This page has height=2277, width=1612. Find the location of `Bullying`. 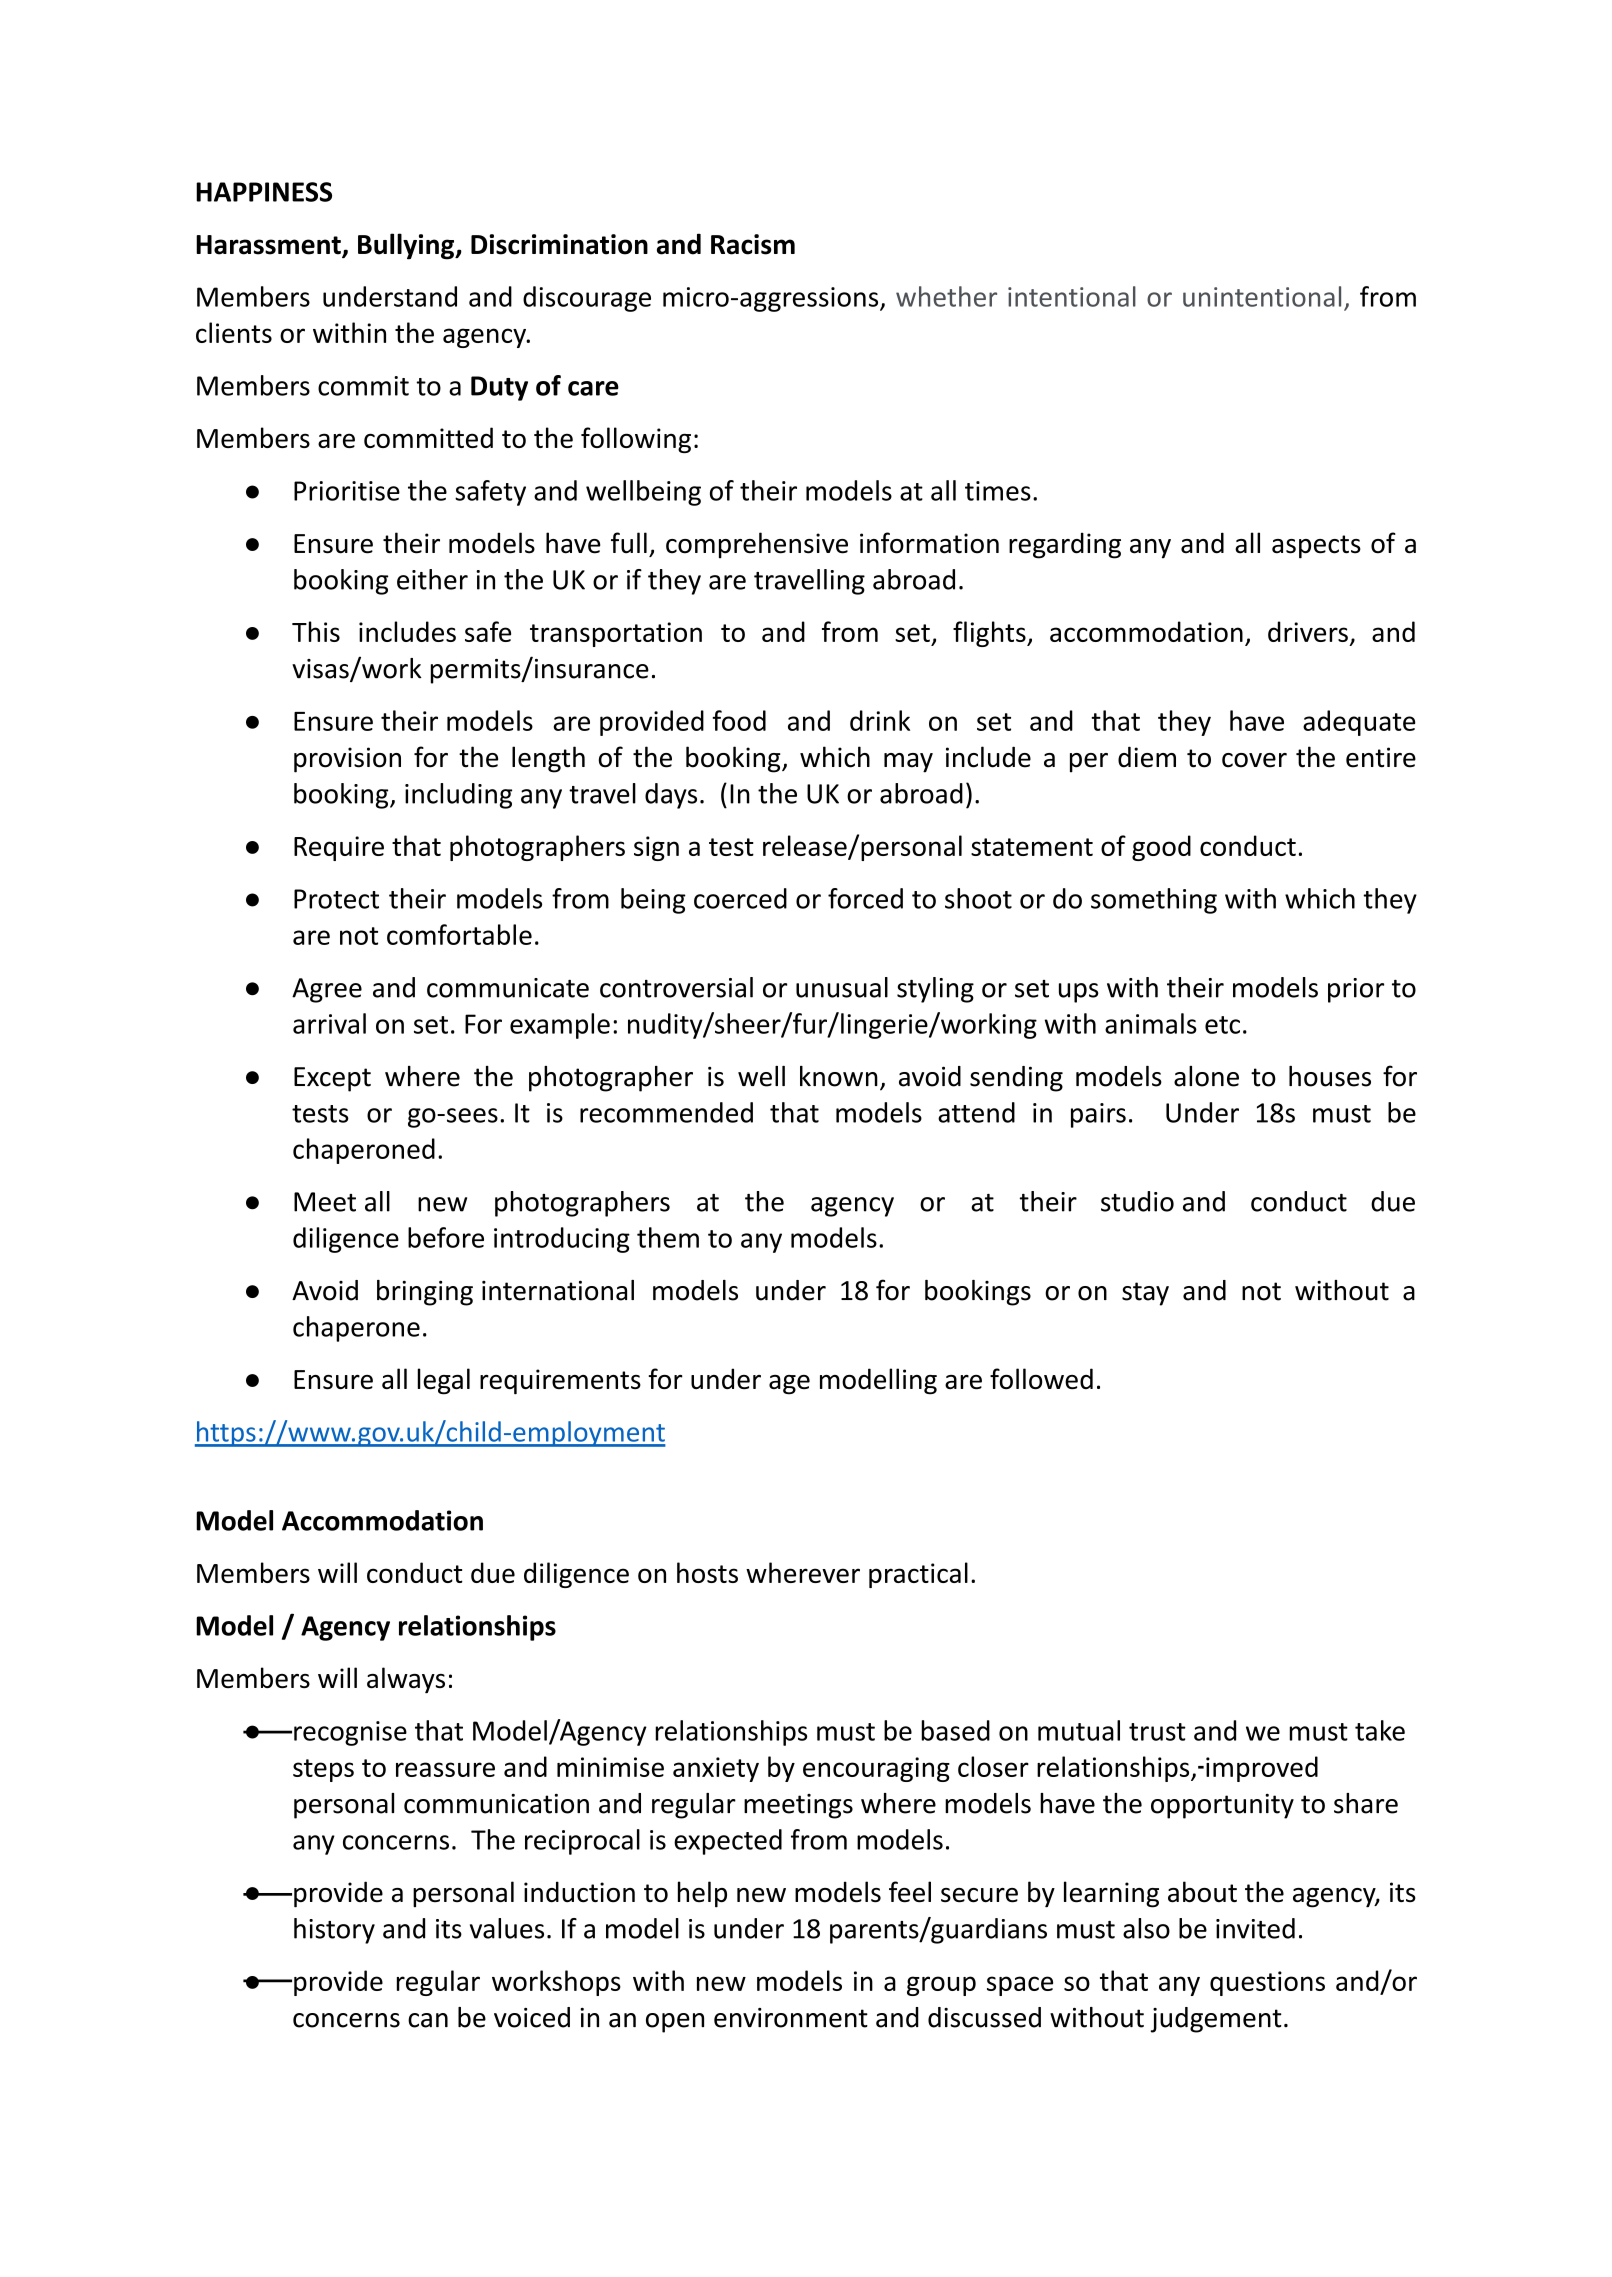

Bullying is located at coordinates (407, 246).
